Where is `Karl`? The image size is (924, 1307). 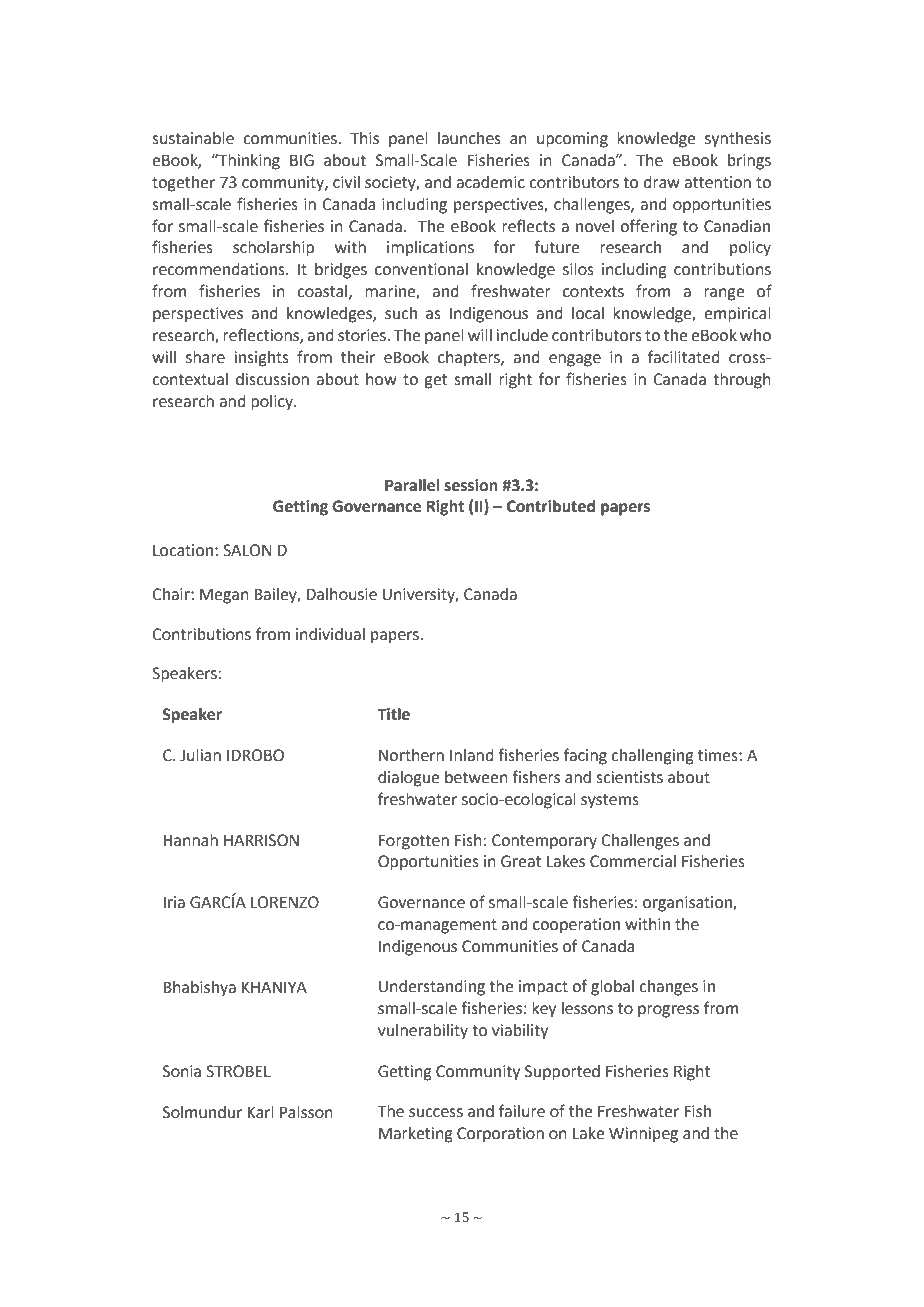 Karl is located at coordinates (260, 1112).
